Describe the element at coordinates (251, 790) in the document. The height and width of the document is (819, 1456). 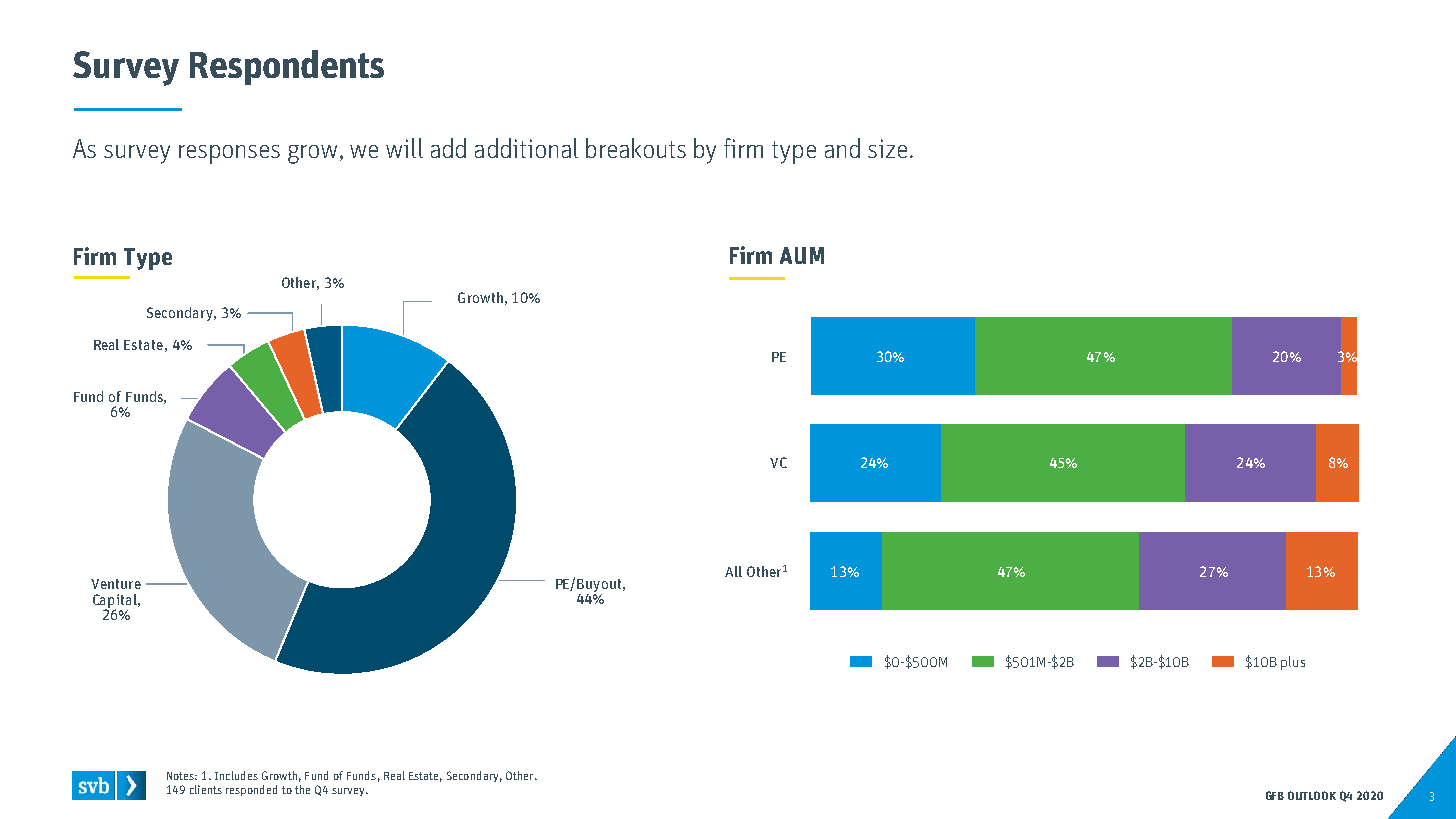
I see `responded` at that location.
